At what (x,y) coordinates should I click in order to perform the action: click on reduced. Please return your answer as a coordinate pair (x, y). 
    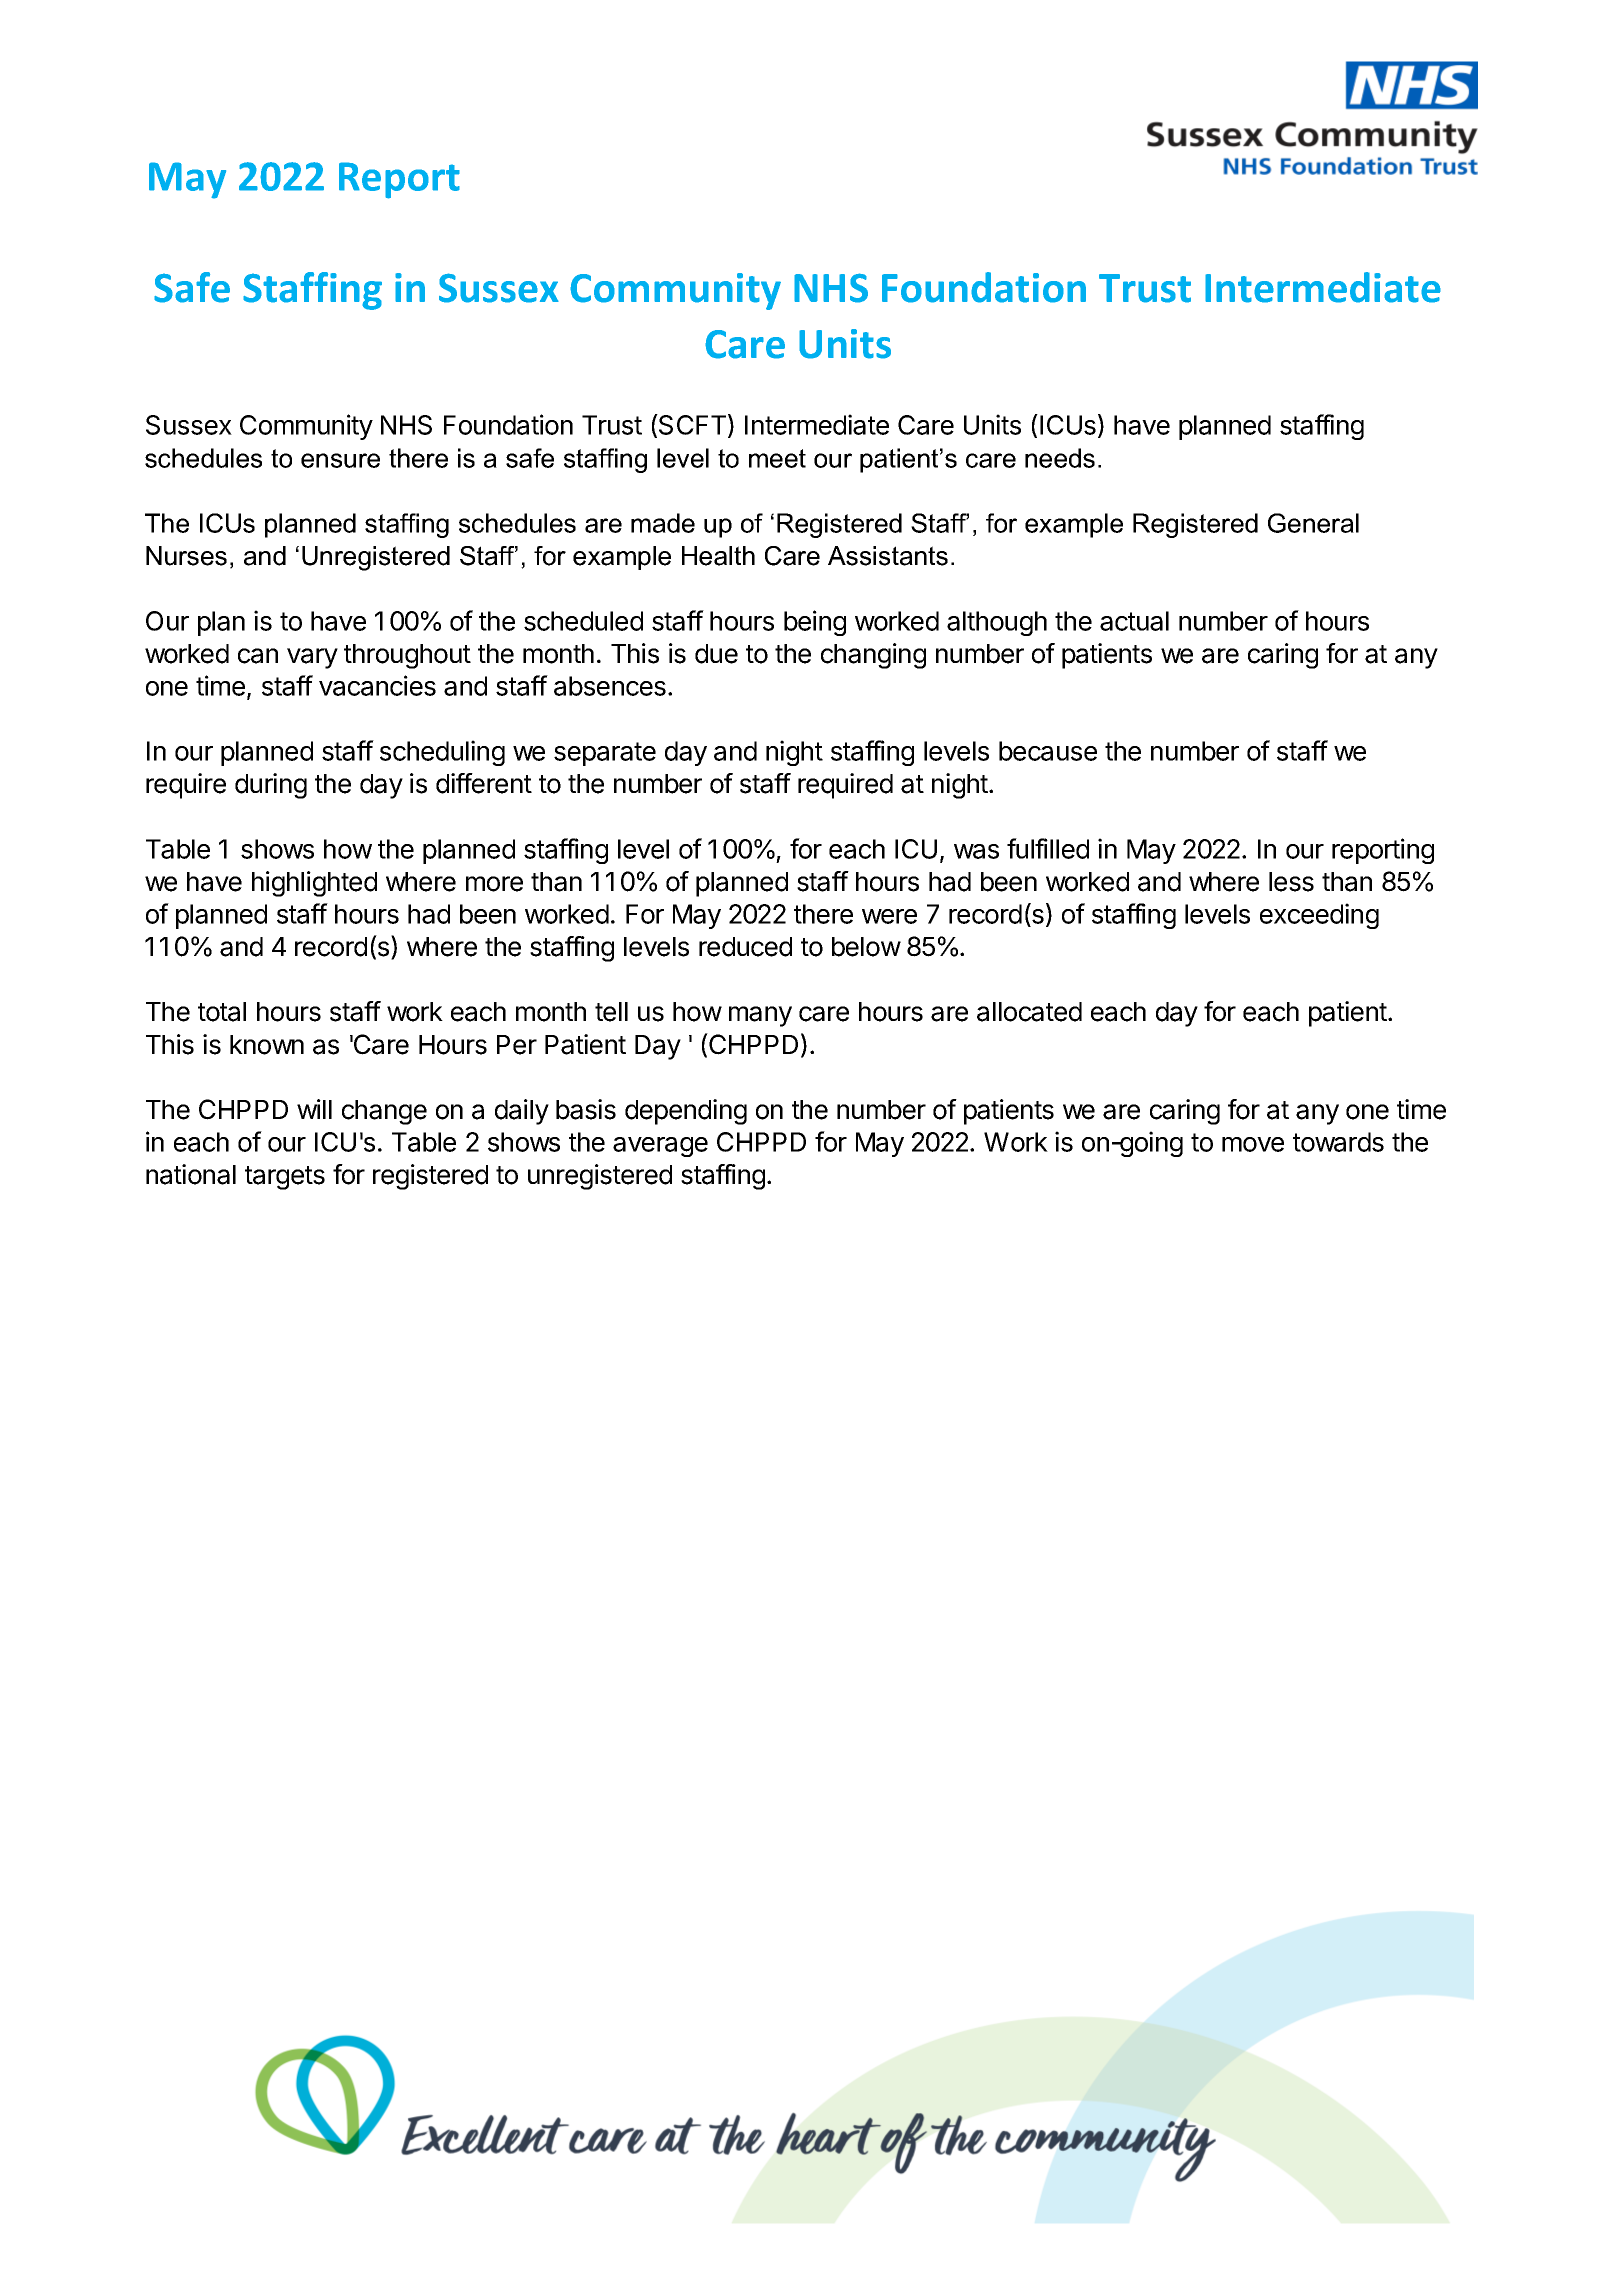
    Looking at the image, I should click on (745, 947).
